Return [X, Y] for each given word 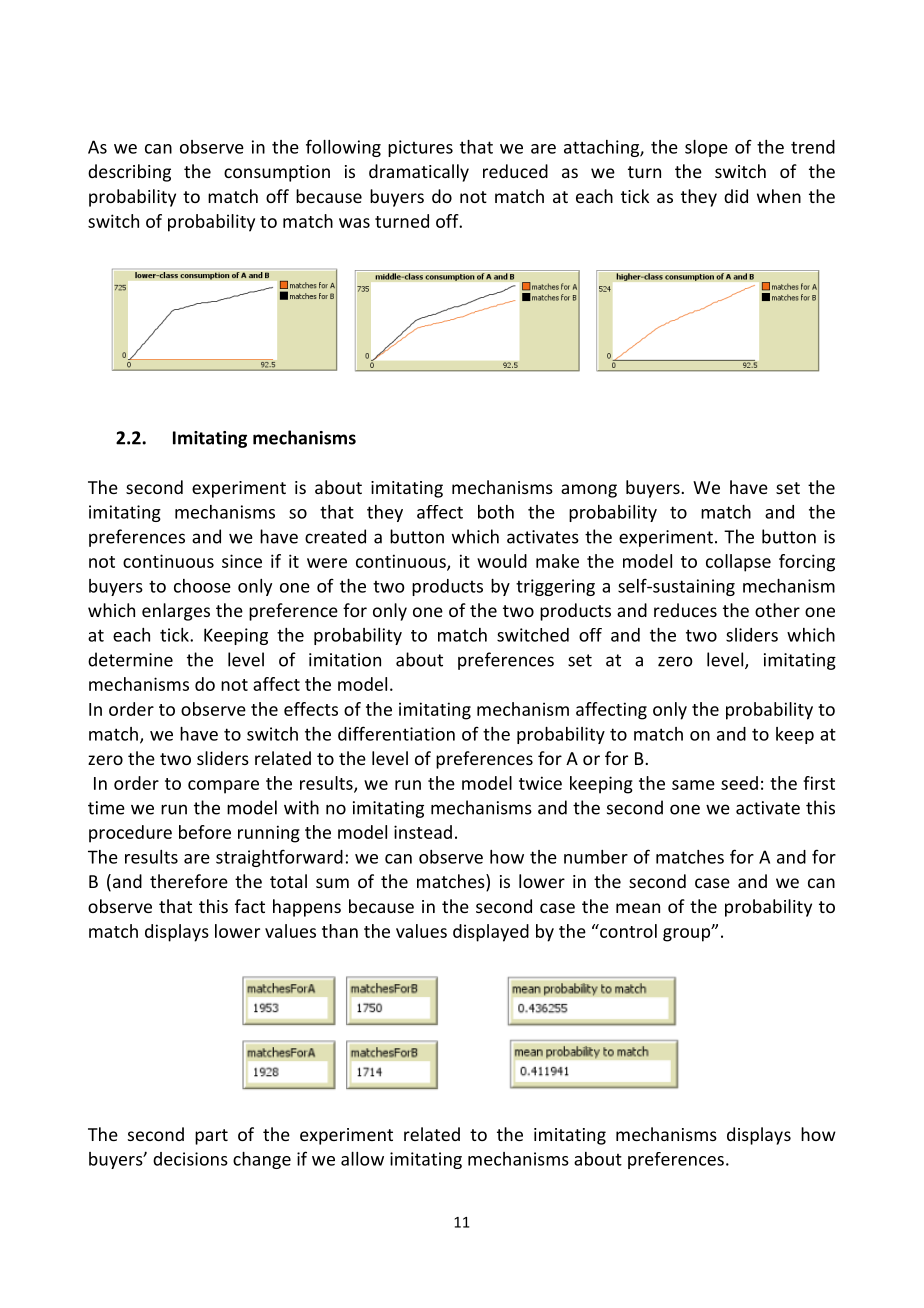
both [496, 512]
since [242, 561]
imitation [345, 660]
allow [362, 1159]
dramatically [419, 173]
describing [129, 173]
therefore [189, 881]
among [589, 491]
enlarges [176, 612]
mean [638, 908]
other [777, 610]
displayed [491, 933]
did [736, 196]
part [211, 1137]
